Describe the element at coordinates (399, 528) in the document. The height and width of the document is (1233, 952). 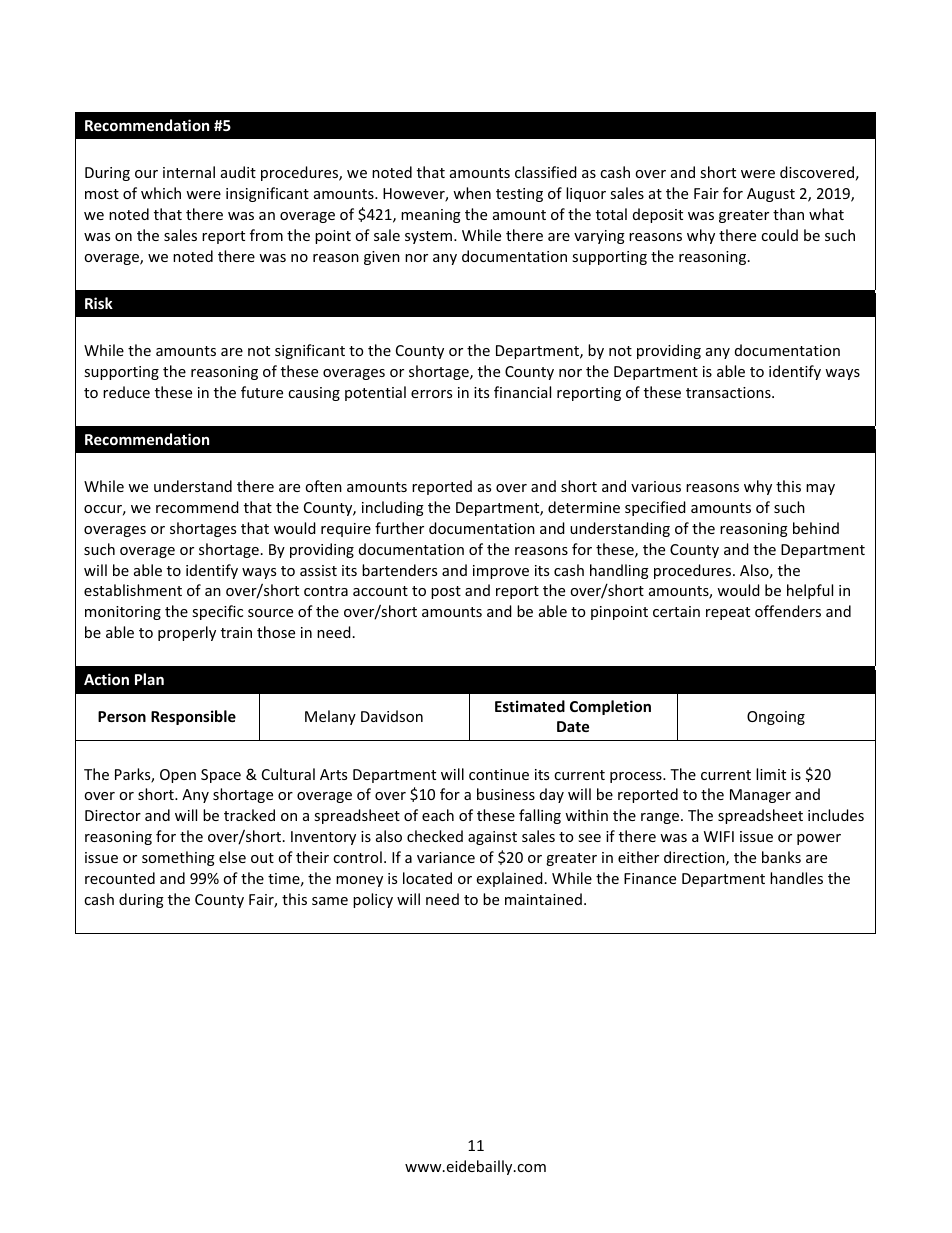
I see `further` at that location.
